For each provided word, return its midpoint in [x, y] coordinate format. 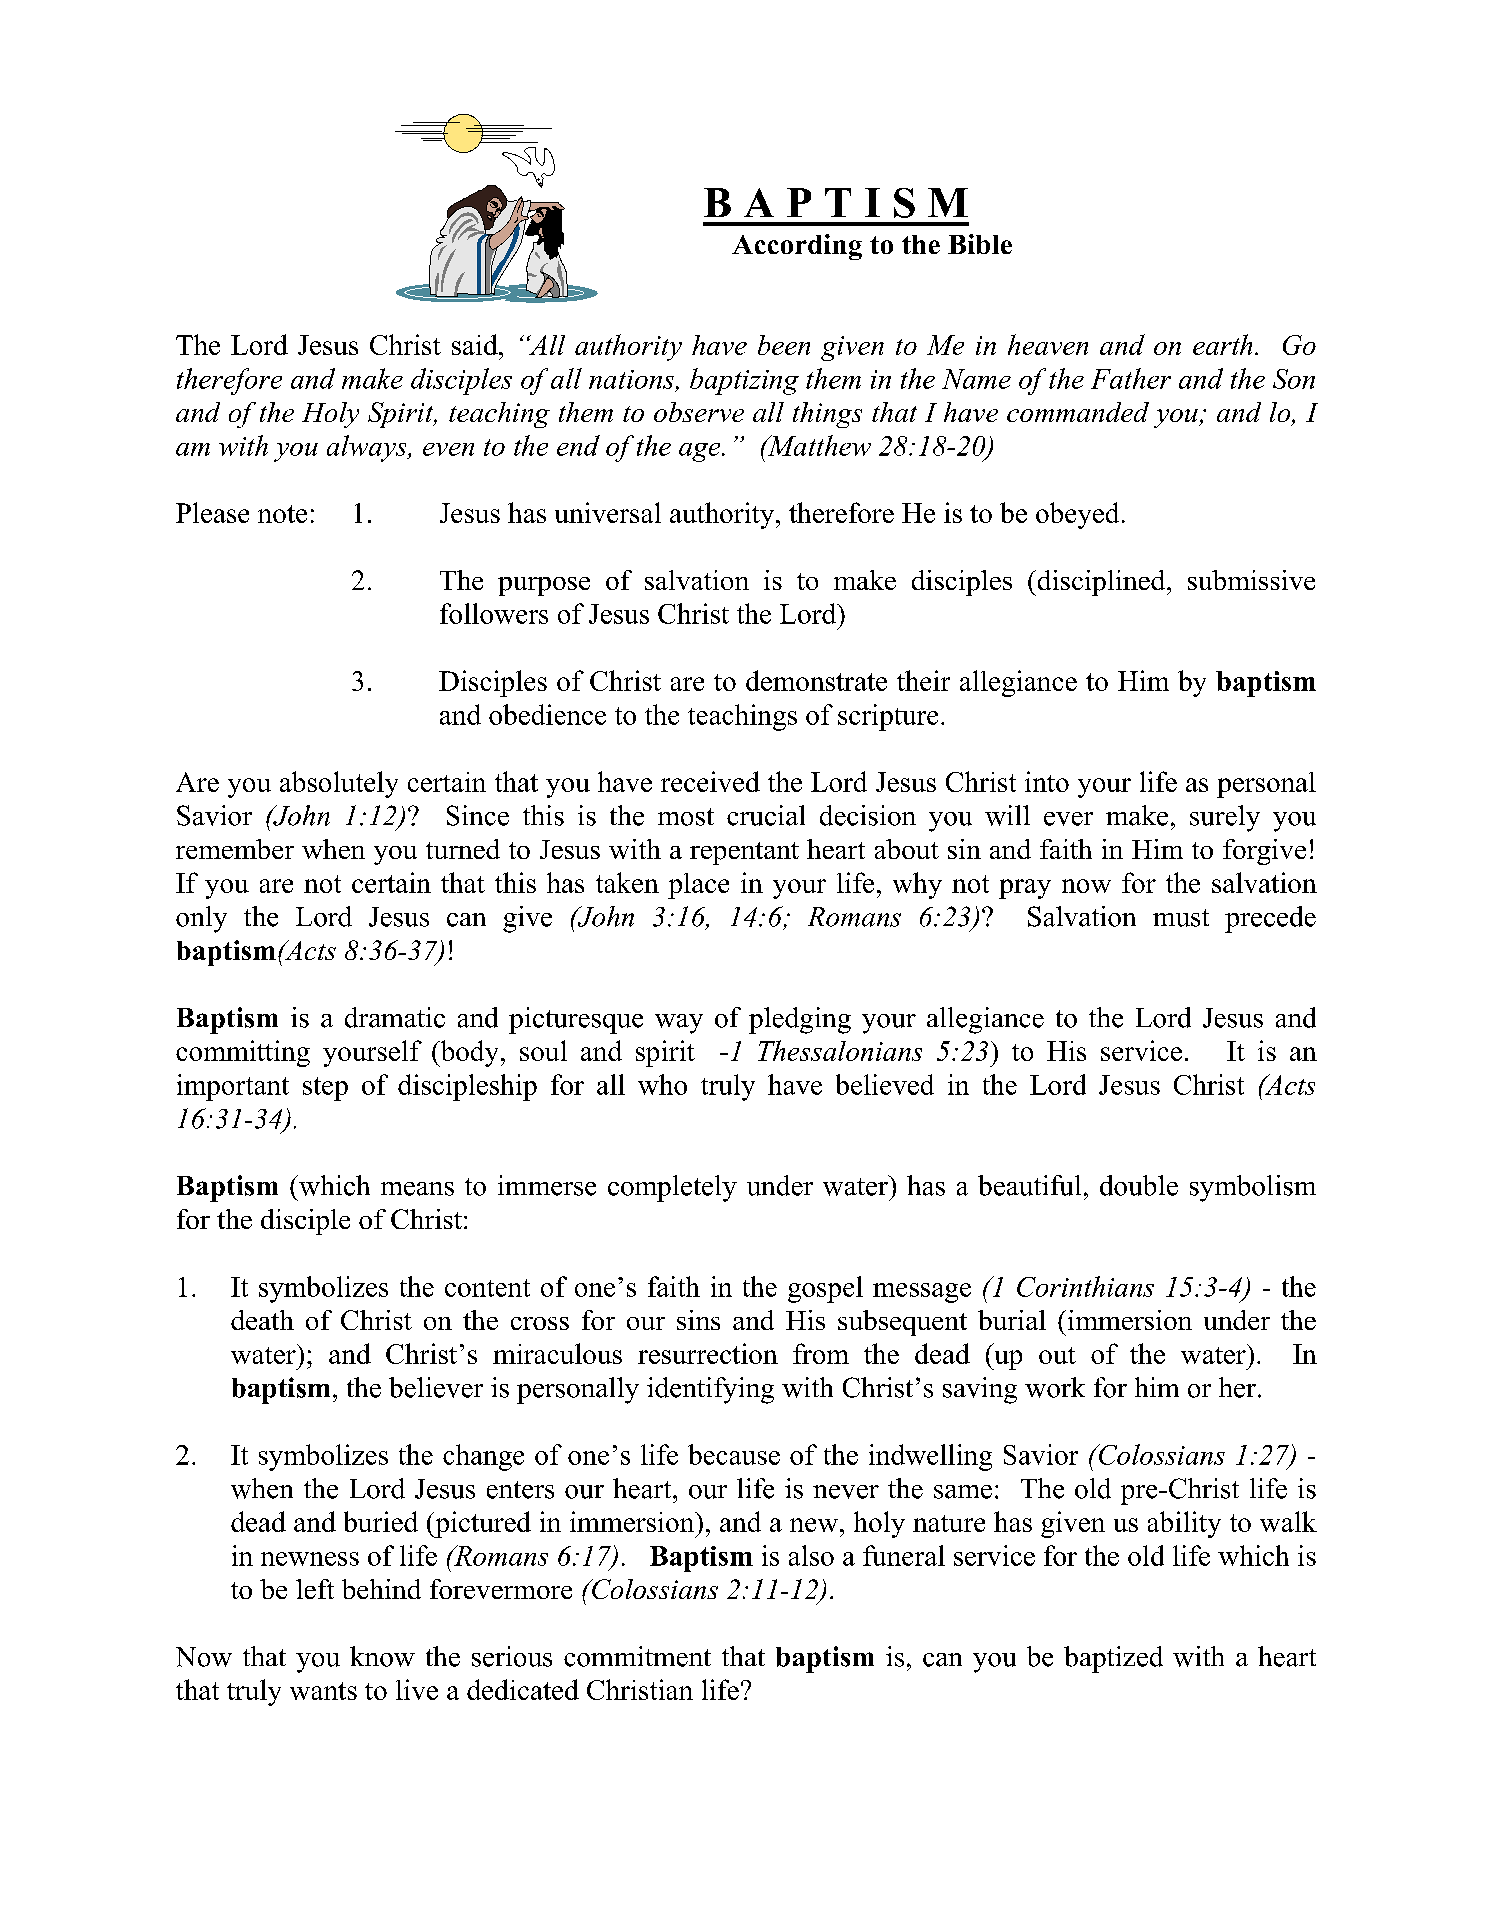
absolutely [339, 784]
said [476, 344]
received [710, 781]
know [382, 1656]
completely [672, 1188]
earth [1222, 344]
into [1047, 781]
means [417, 1189]
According [797, 247]
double [1139, 1185]
